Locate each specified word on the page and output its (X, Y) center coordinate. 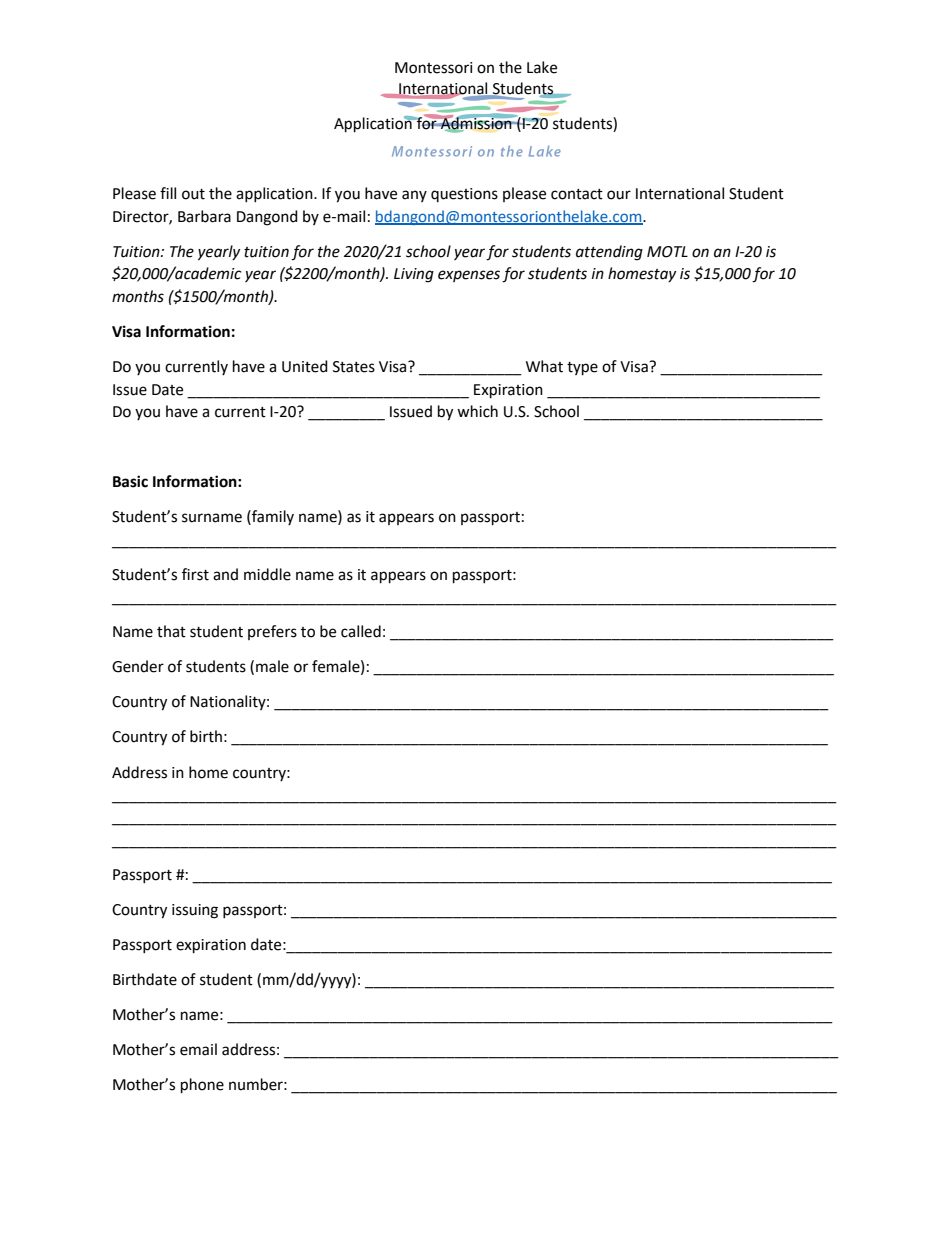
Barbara (204, 216)
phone (202, 1086)
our (619, 195)
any (414, 196)
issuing (195, 911)
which (477, 411)
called (361, 631)
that (171, 631)
